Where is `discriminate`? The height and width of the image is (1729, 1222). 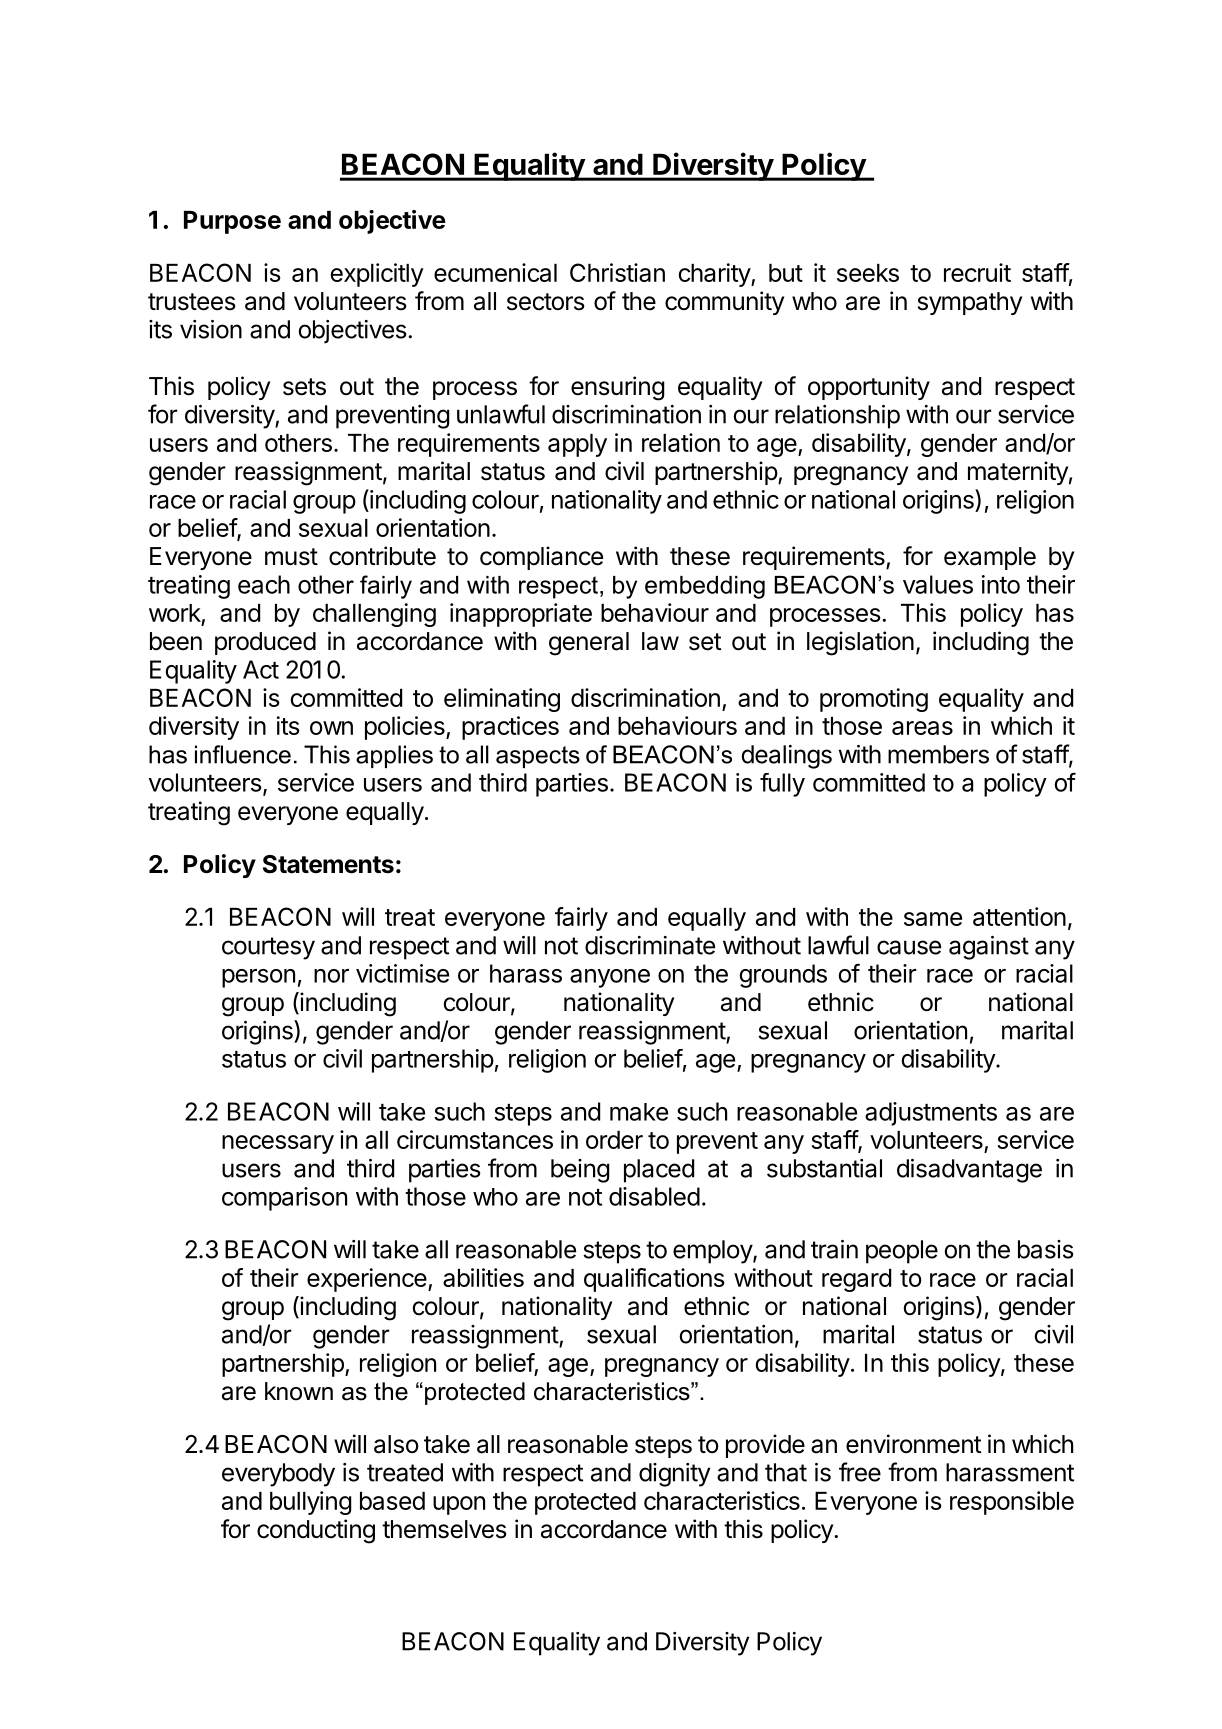
discriminate is located at coordinates (650, 945).
